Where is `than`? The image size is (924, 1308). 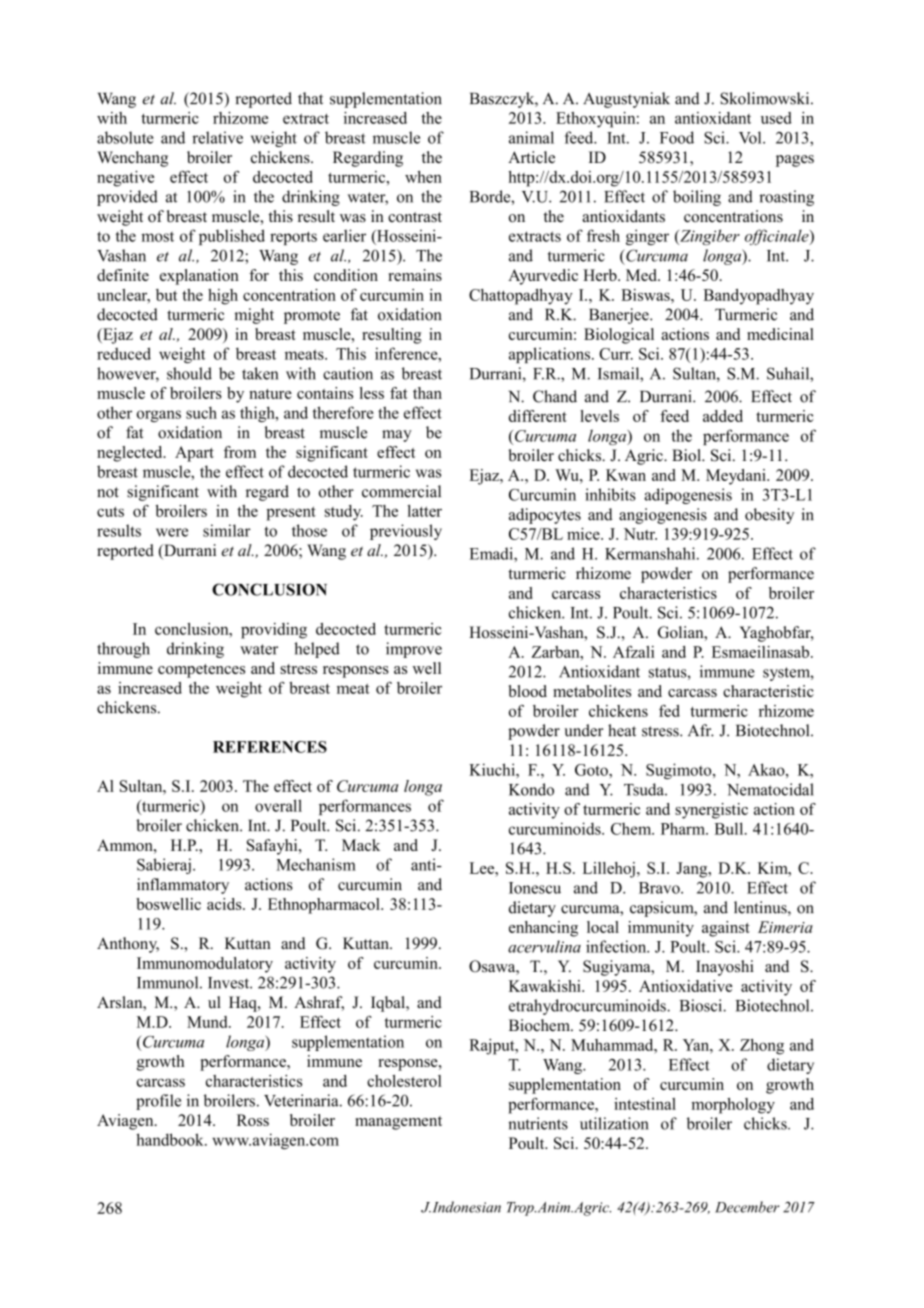 than is located at coordinates (427, 393).
